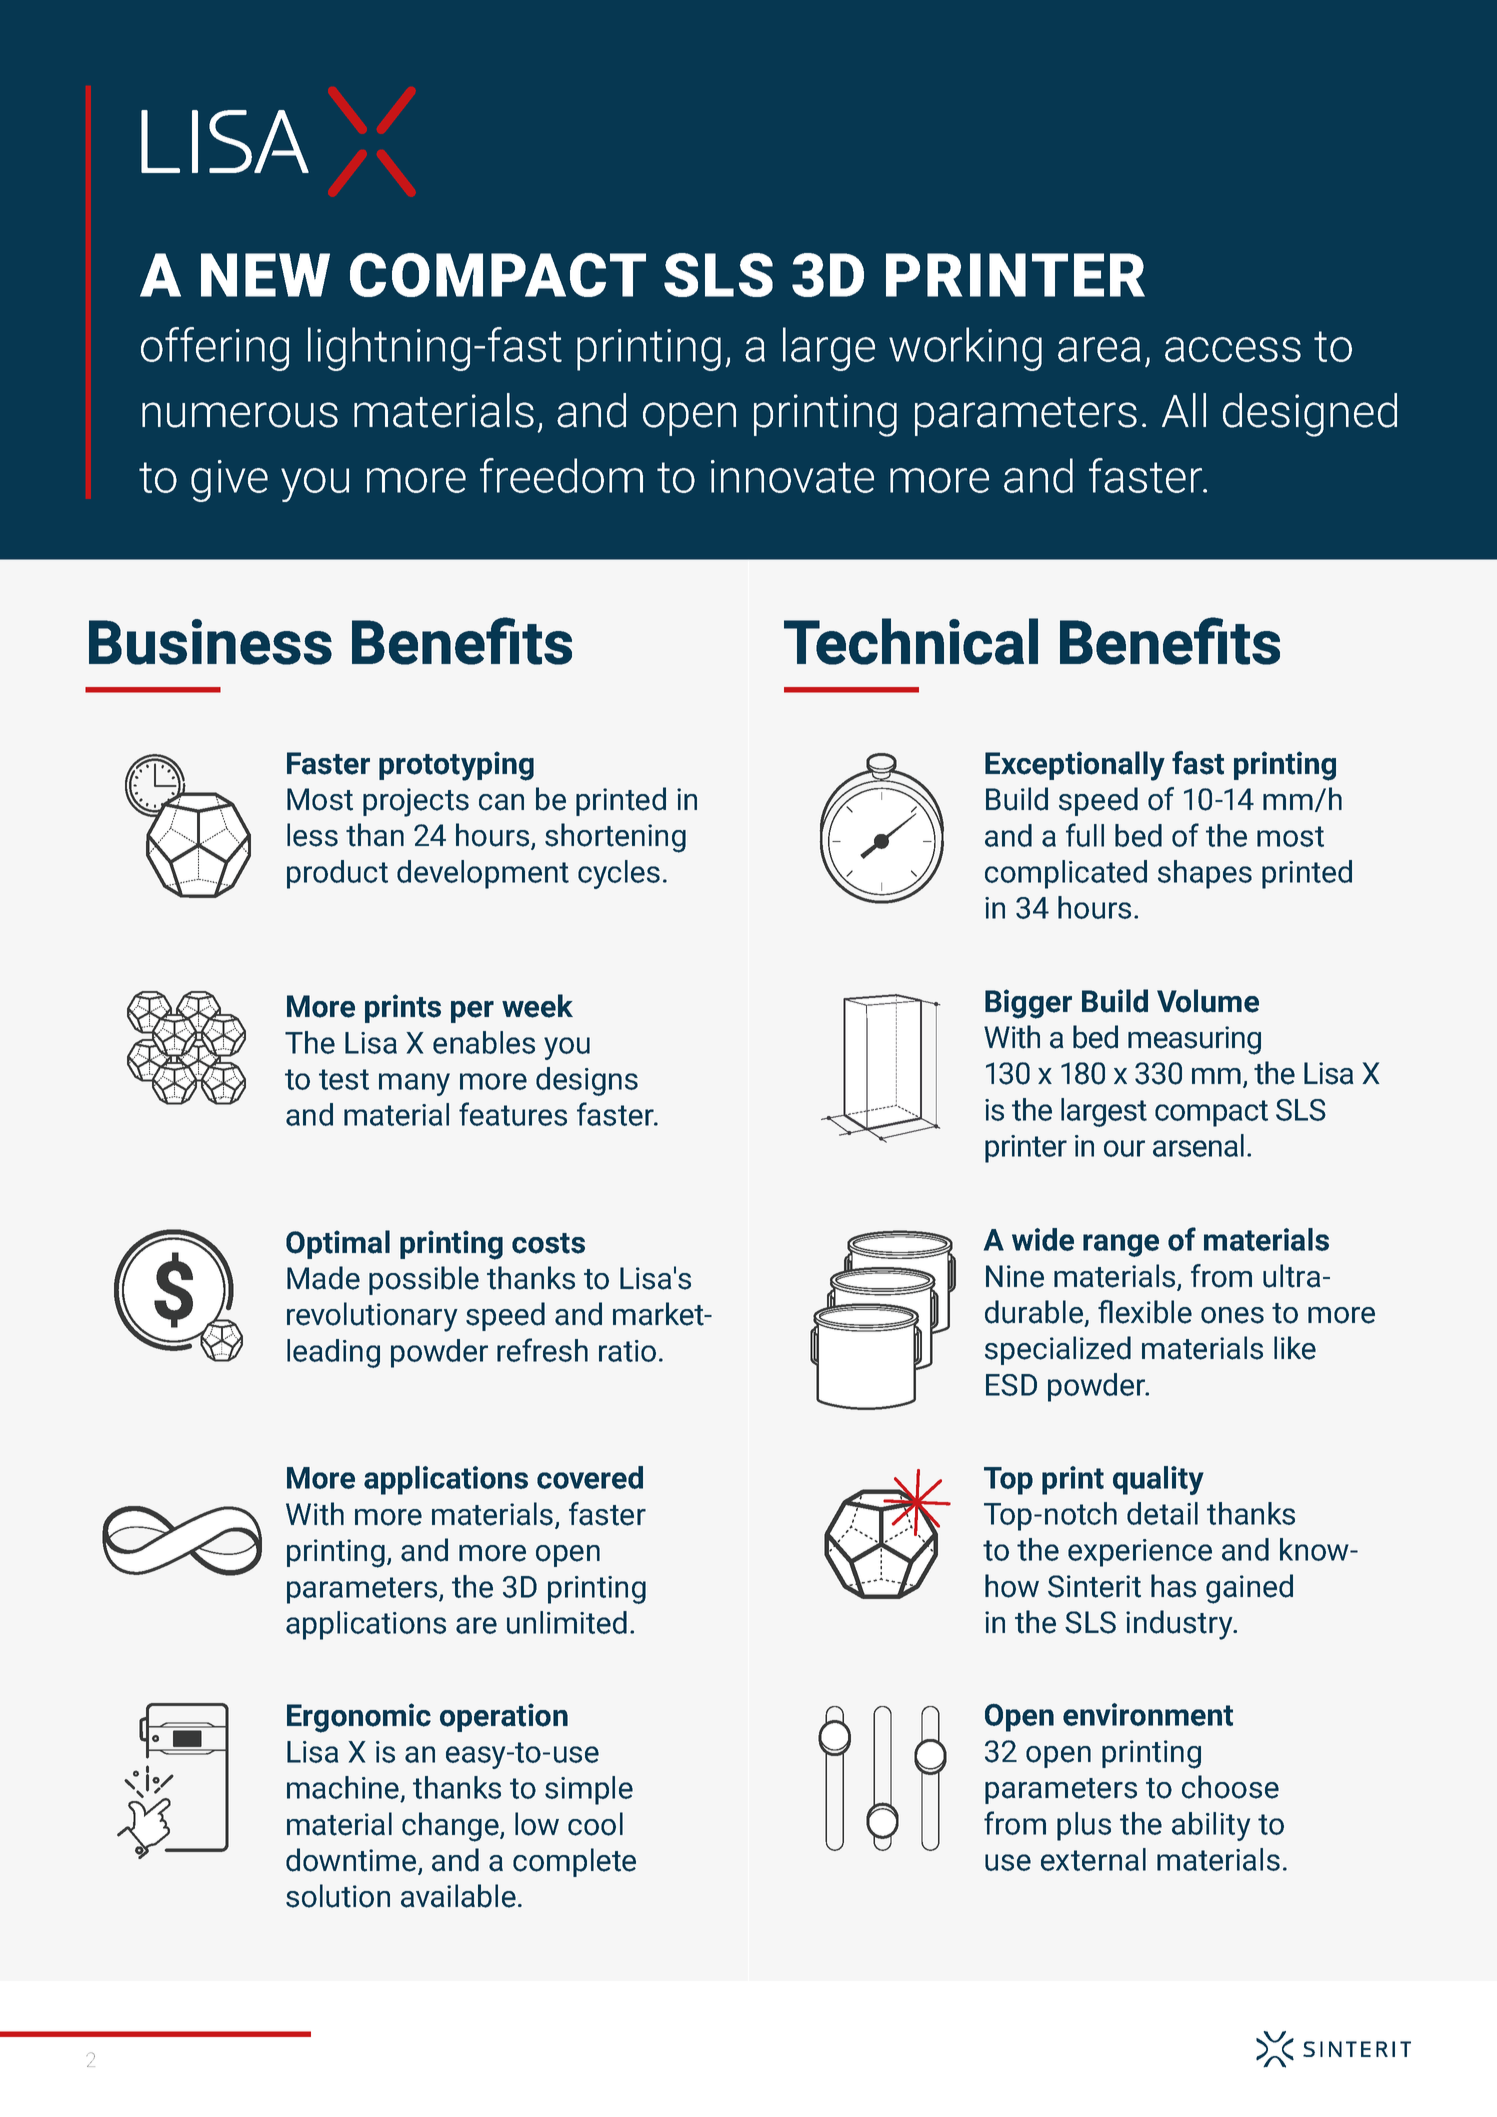 The width and height of the screenshot is (1497, 2117). Describe the element at coordinates (965, 349) in the screenshot. I see `working` at that location.
